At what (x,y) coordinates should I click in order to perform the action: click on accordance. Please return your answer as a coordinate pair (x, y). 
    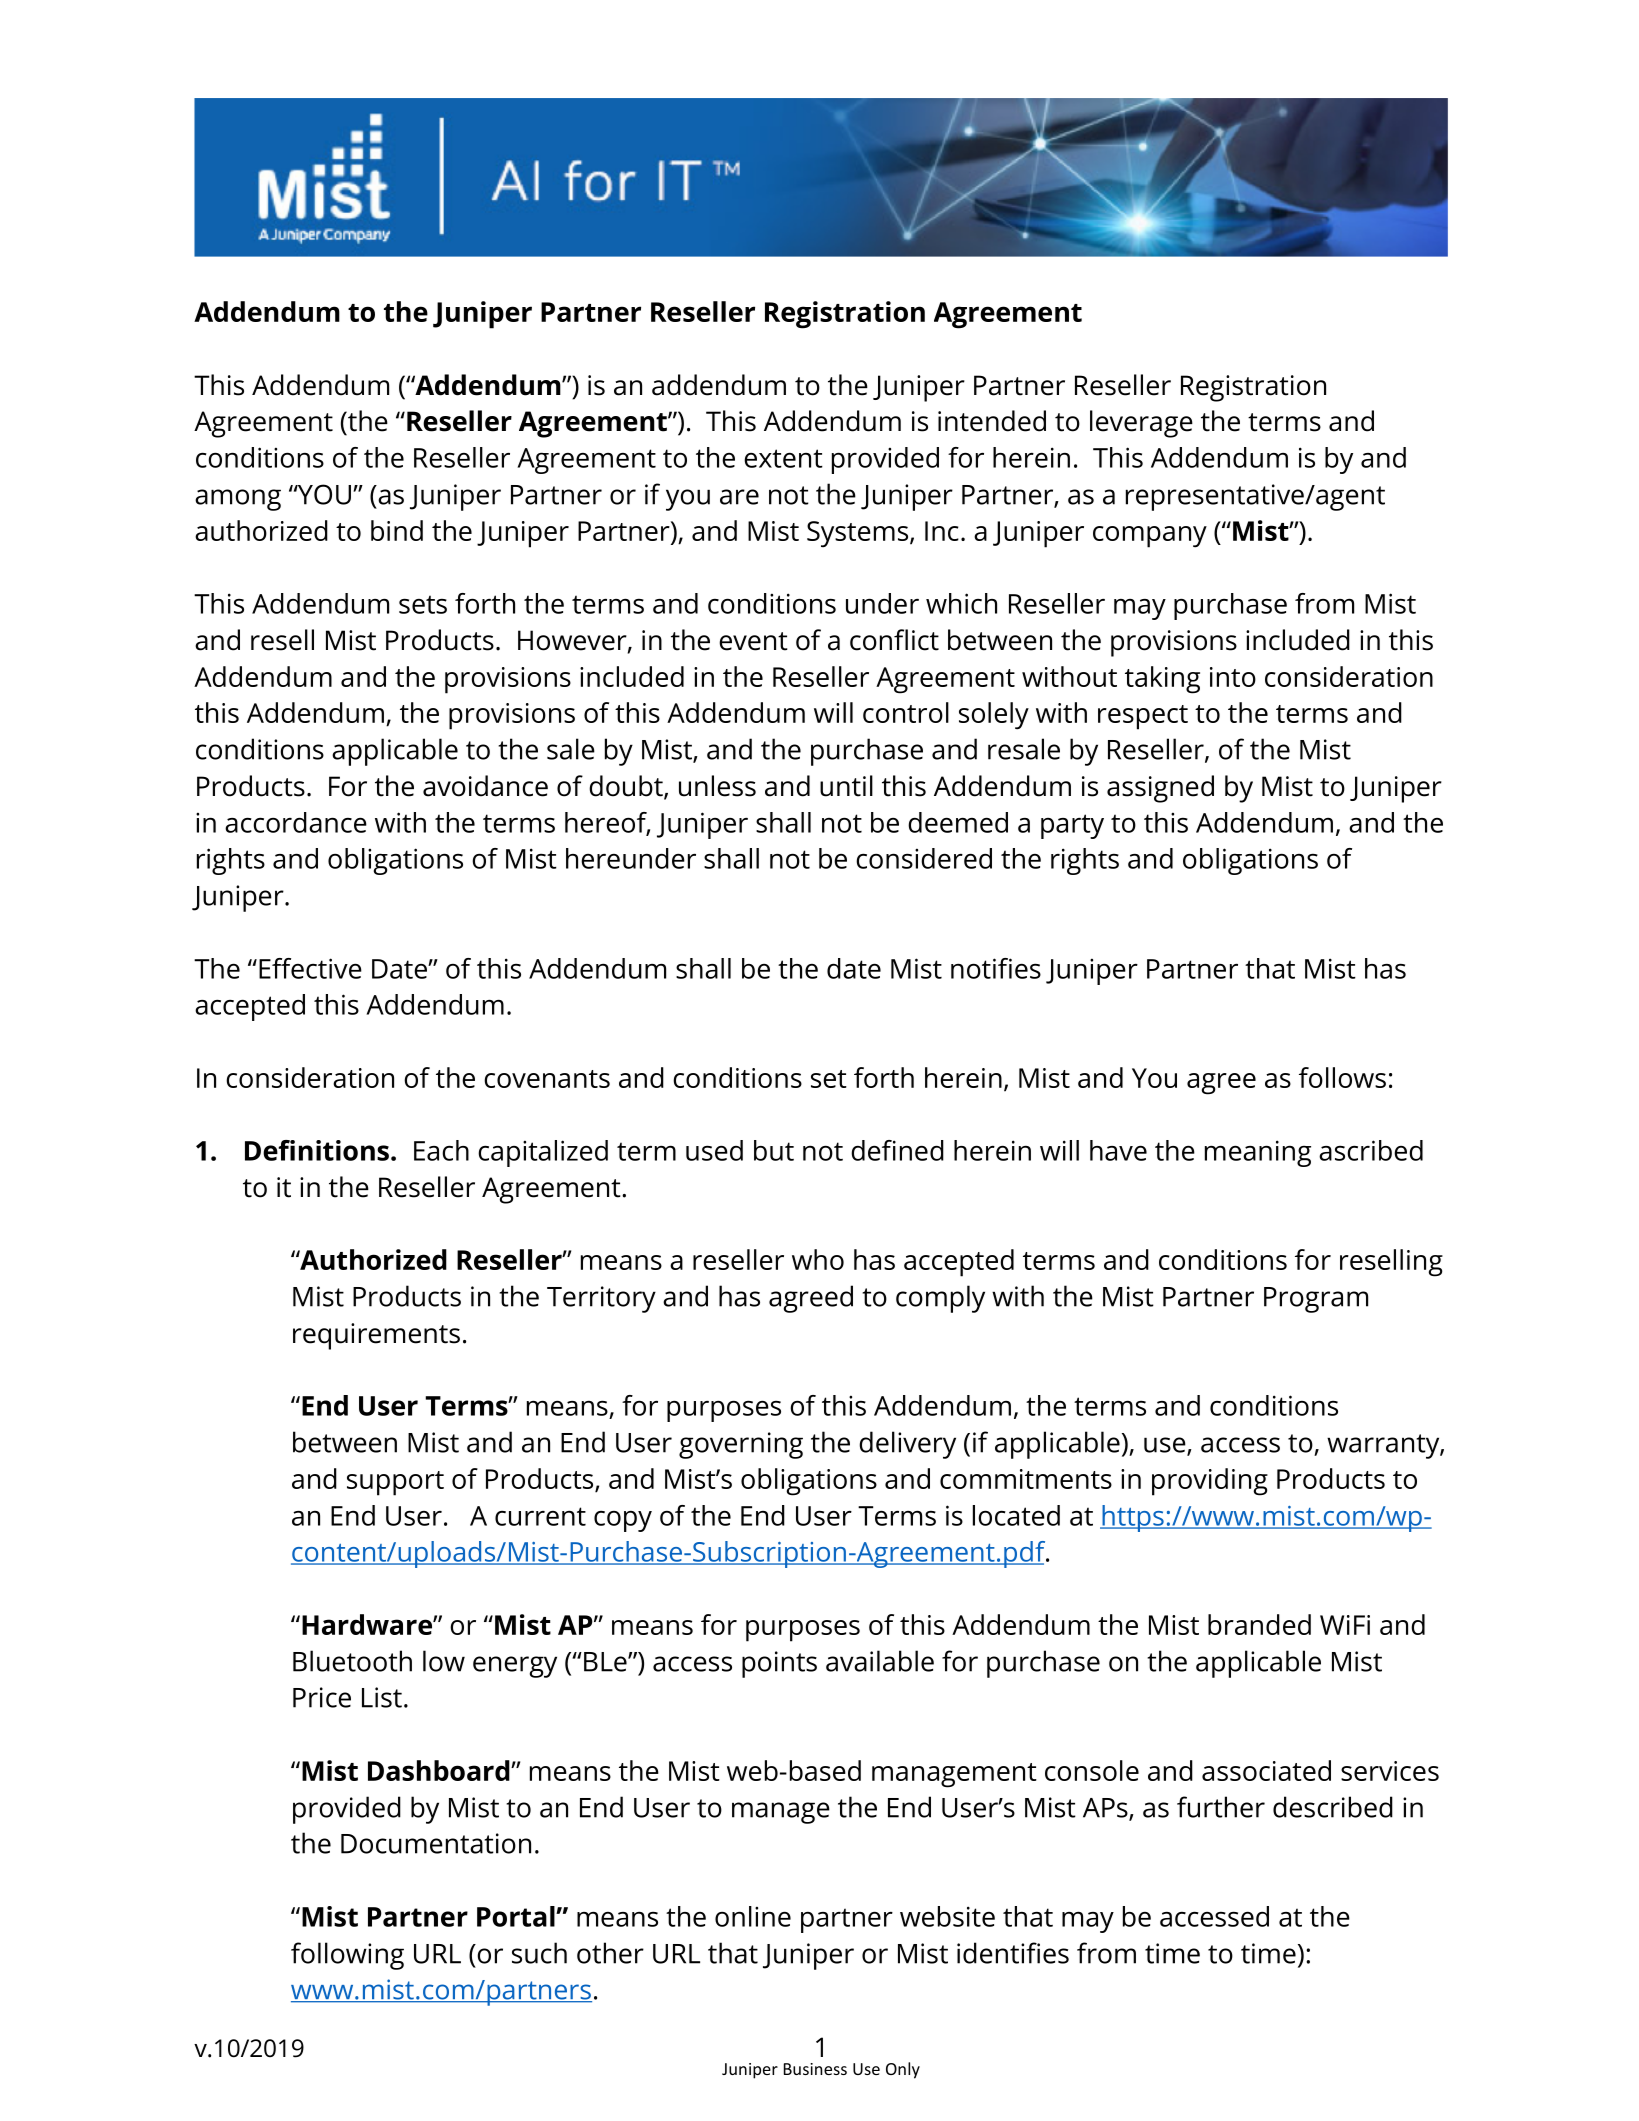
    Looking at the image, I should click on (296, 822).
